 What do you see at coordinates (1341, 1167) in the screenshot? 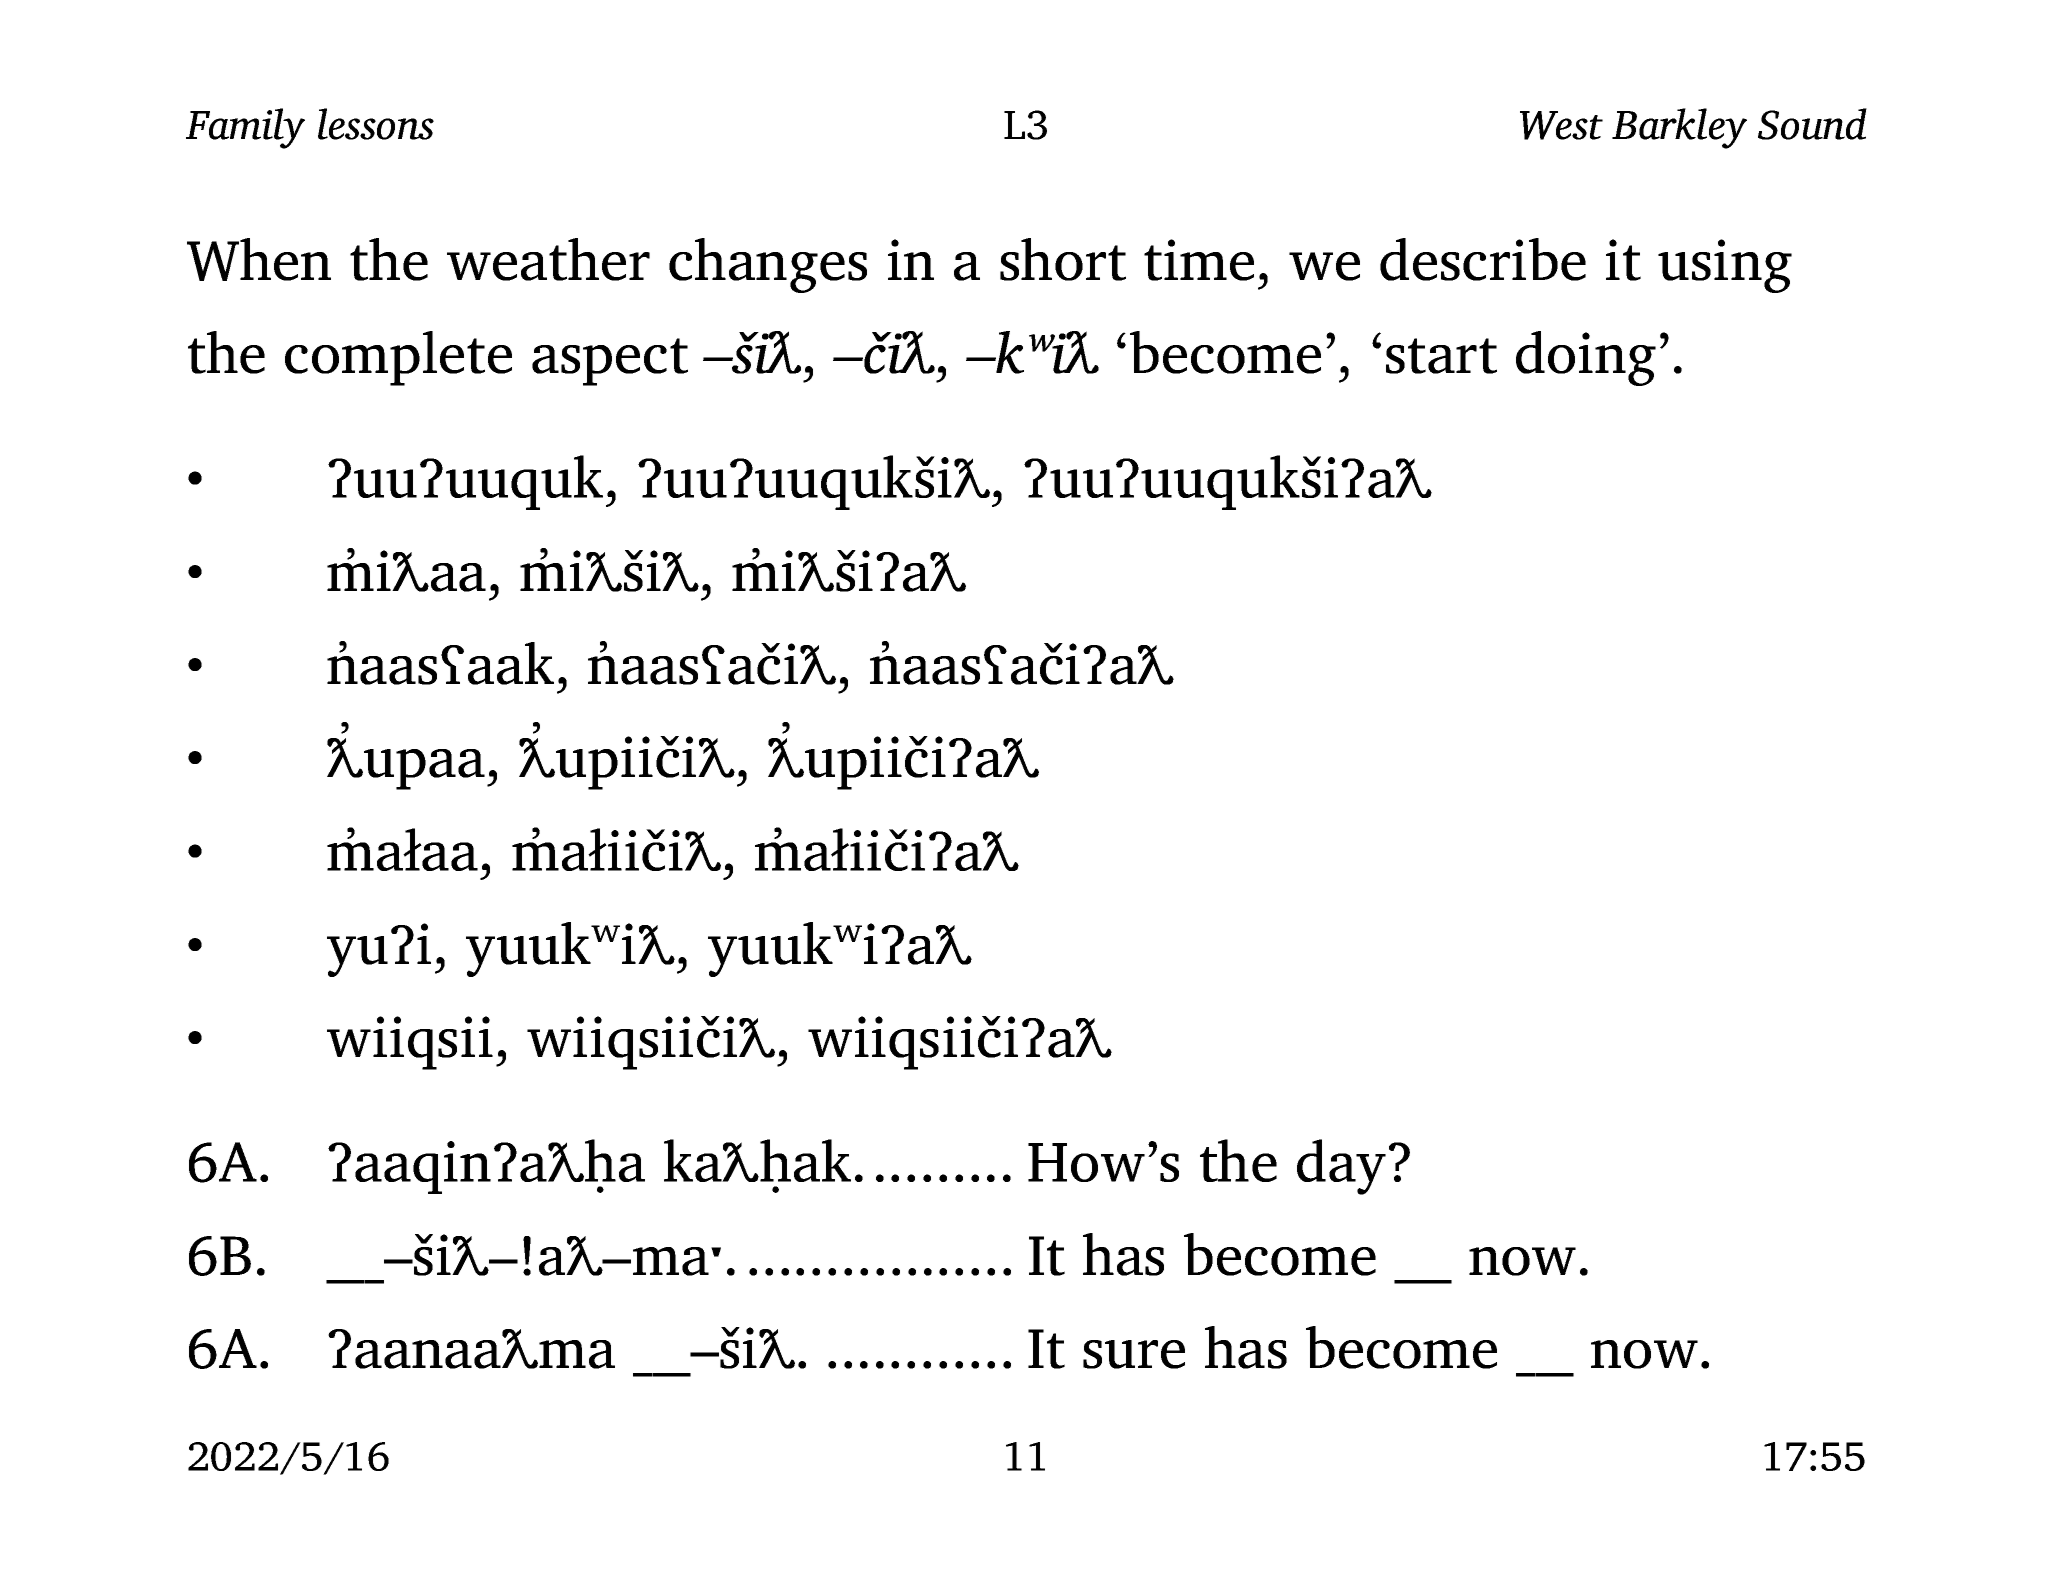
I see `day` at bounding box center [1341, 1167].
